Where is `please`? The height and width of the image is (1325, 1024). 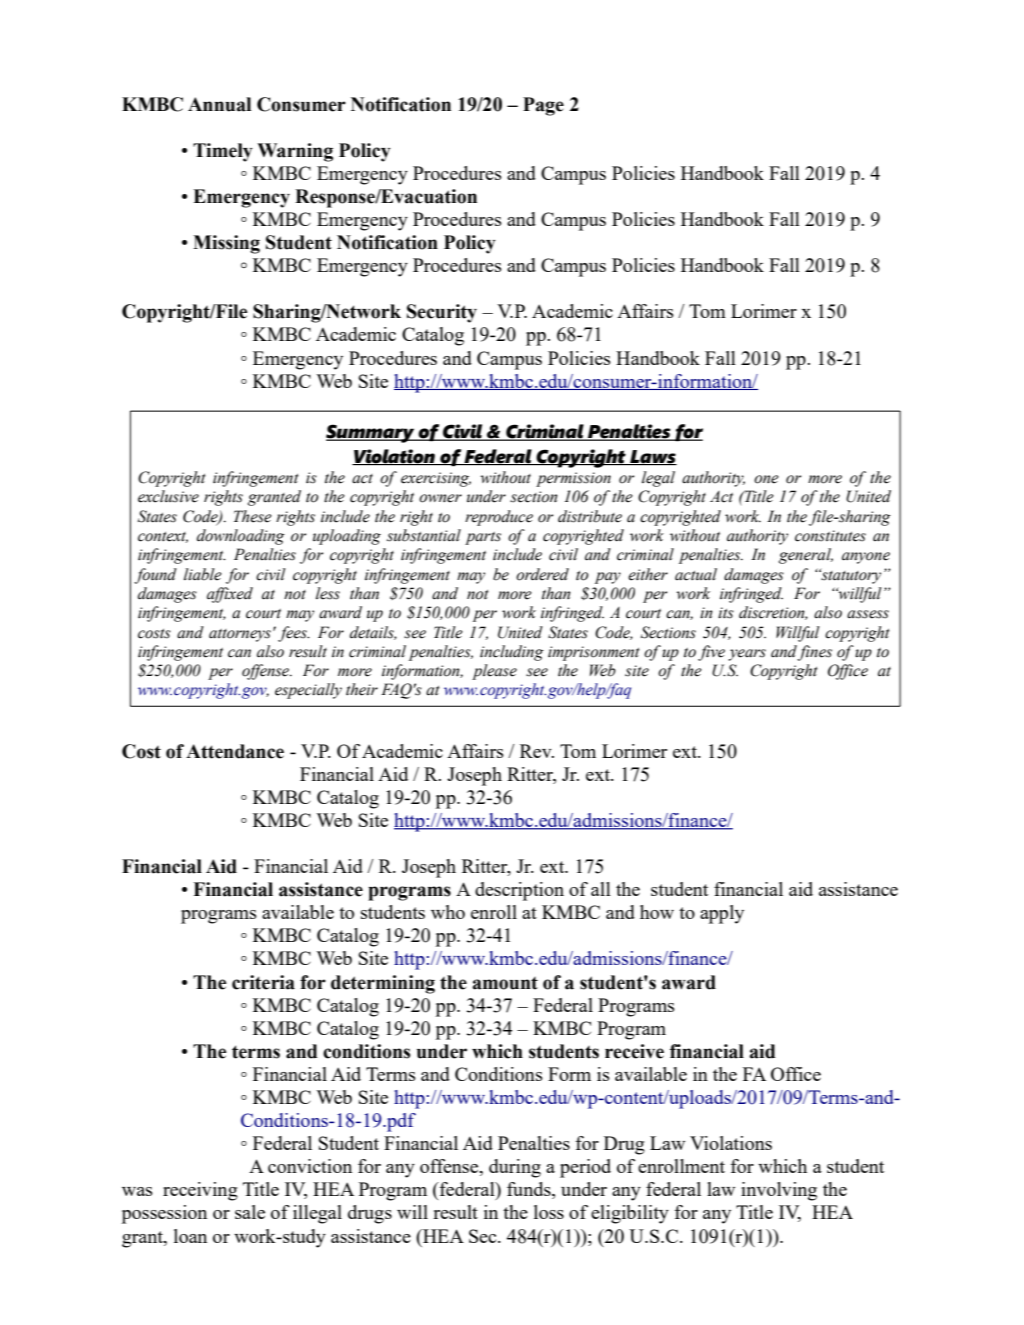 please is located at coordinates (494, 672).
